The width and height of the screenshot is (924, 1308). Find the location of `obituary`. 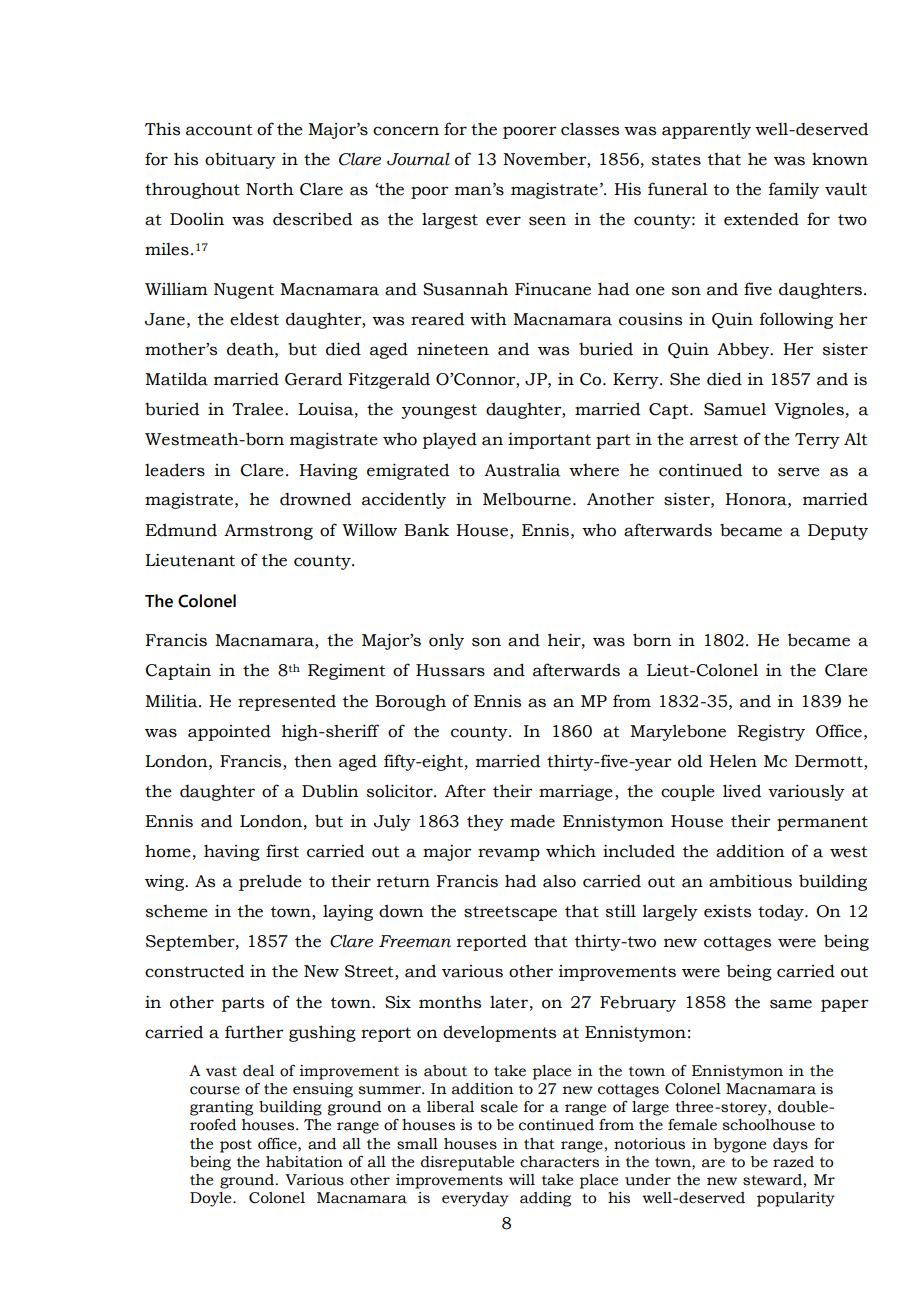

obituary is located at coordinates (240, 161).
